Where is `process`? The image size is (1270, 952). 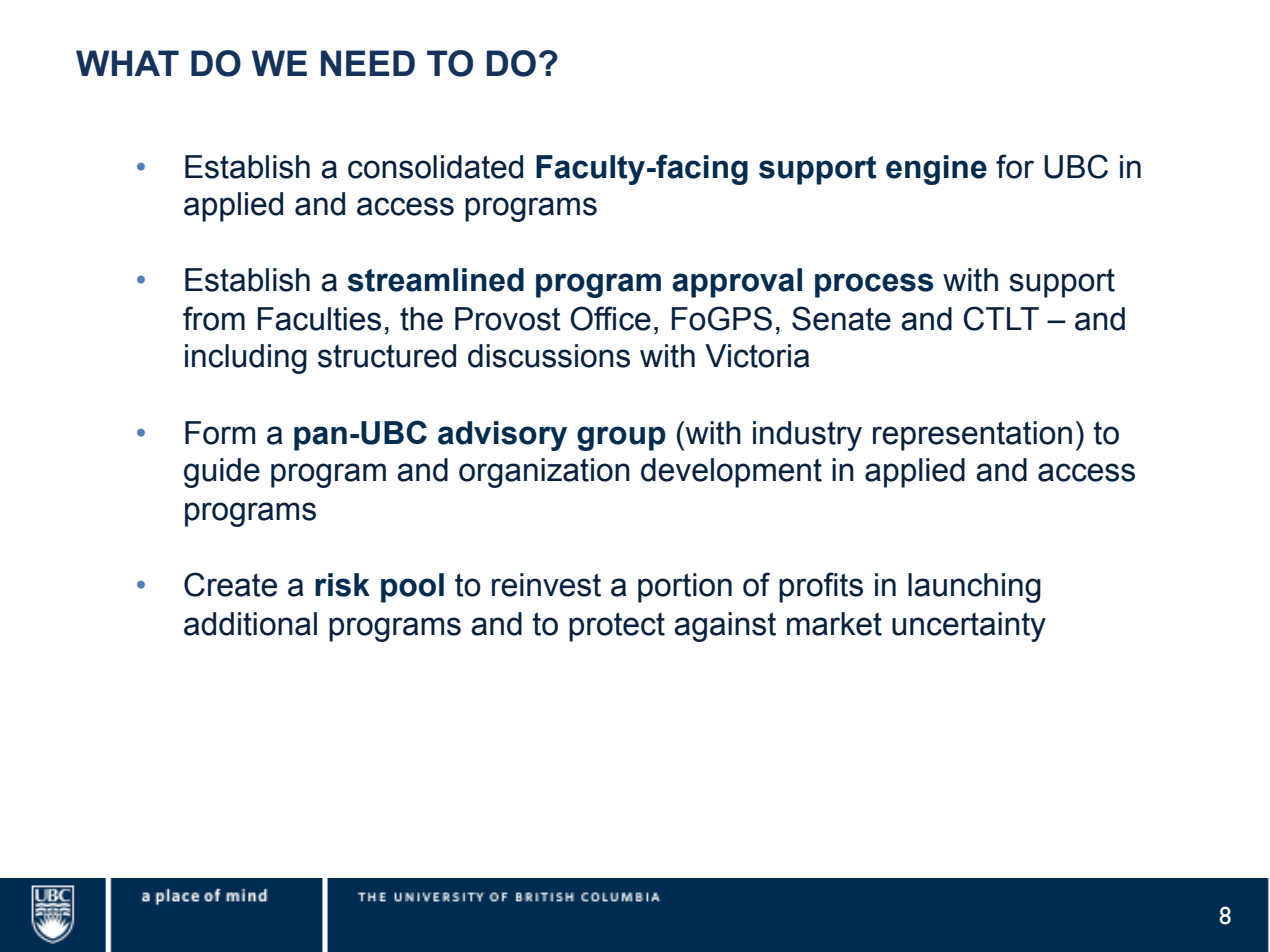 process is located at coordinates (874, 285).
